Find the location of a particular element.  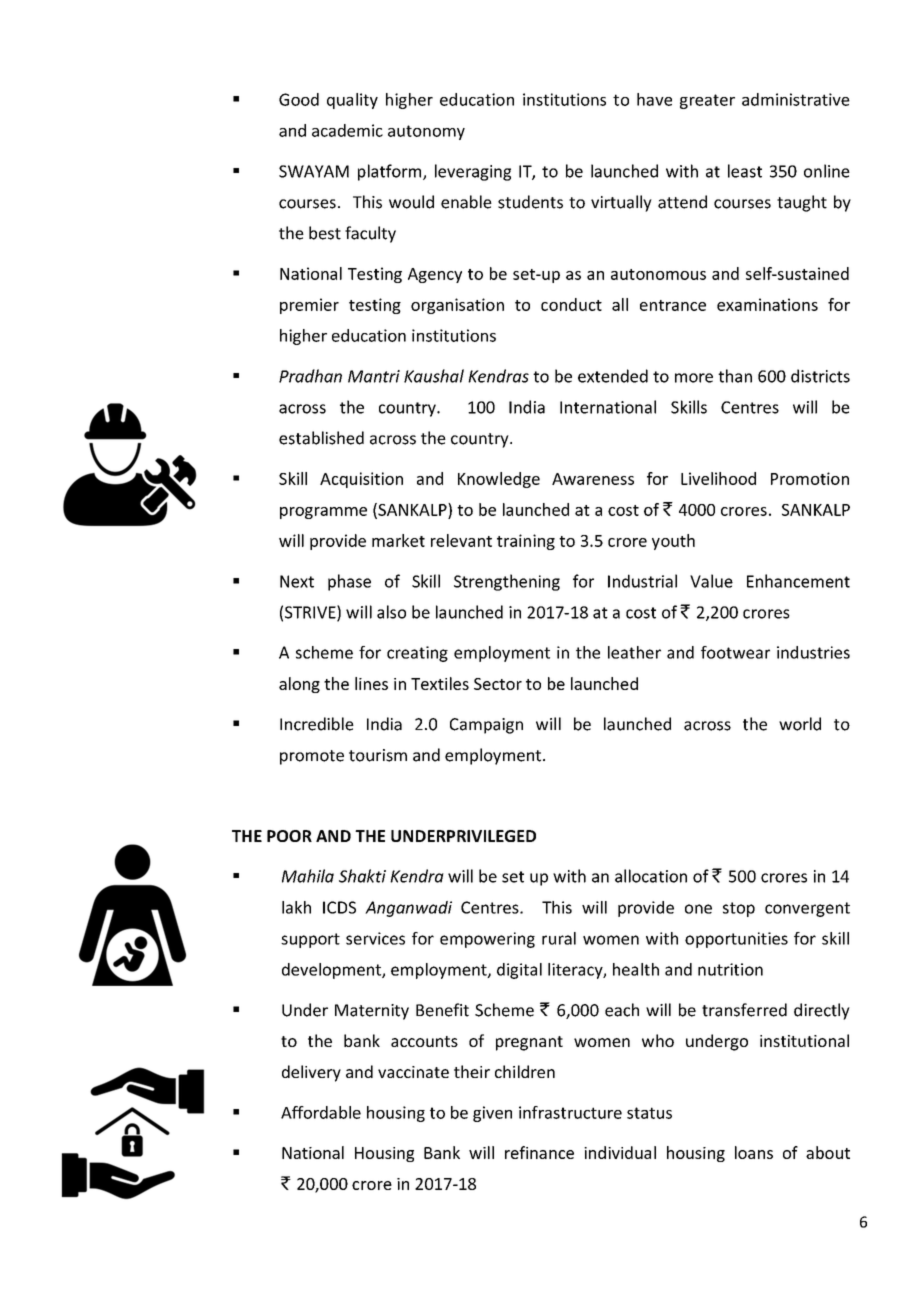

world is located at coordinates (800, 724).
